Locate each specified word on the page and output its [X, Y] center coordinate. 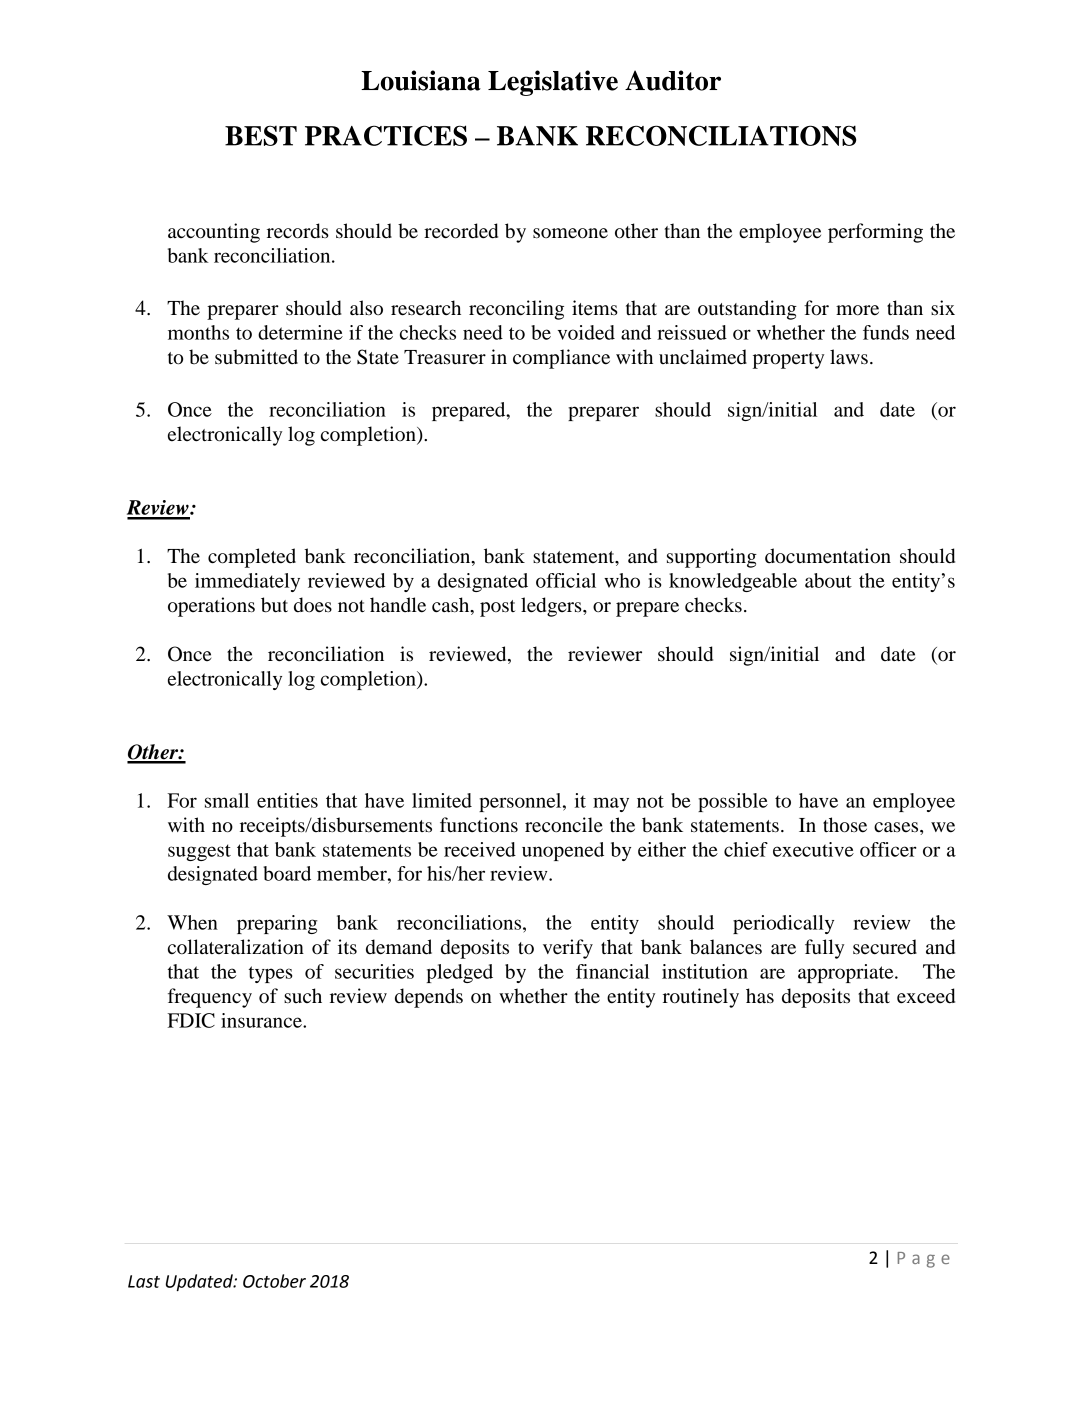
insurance [262, 1020]
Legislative [553, 83]
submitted [256, 357]
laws [849, 357]
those [845, 825]
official [566, 580]
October [274, 1281]
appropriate [847, 973]
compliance [561, 359]
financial [612, 971]
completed [252, 558]
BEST [261, 135]
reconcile [564, 825]
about [828, 580]
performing [875, 233]
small [227, 800]
